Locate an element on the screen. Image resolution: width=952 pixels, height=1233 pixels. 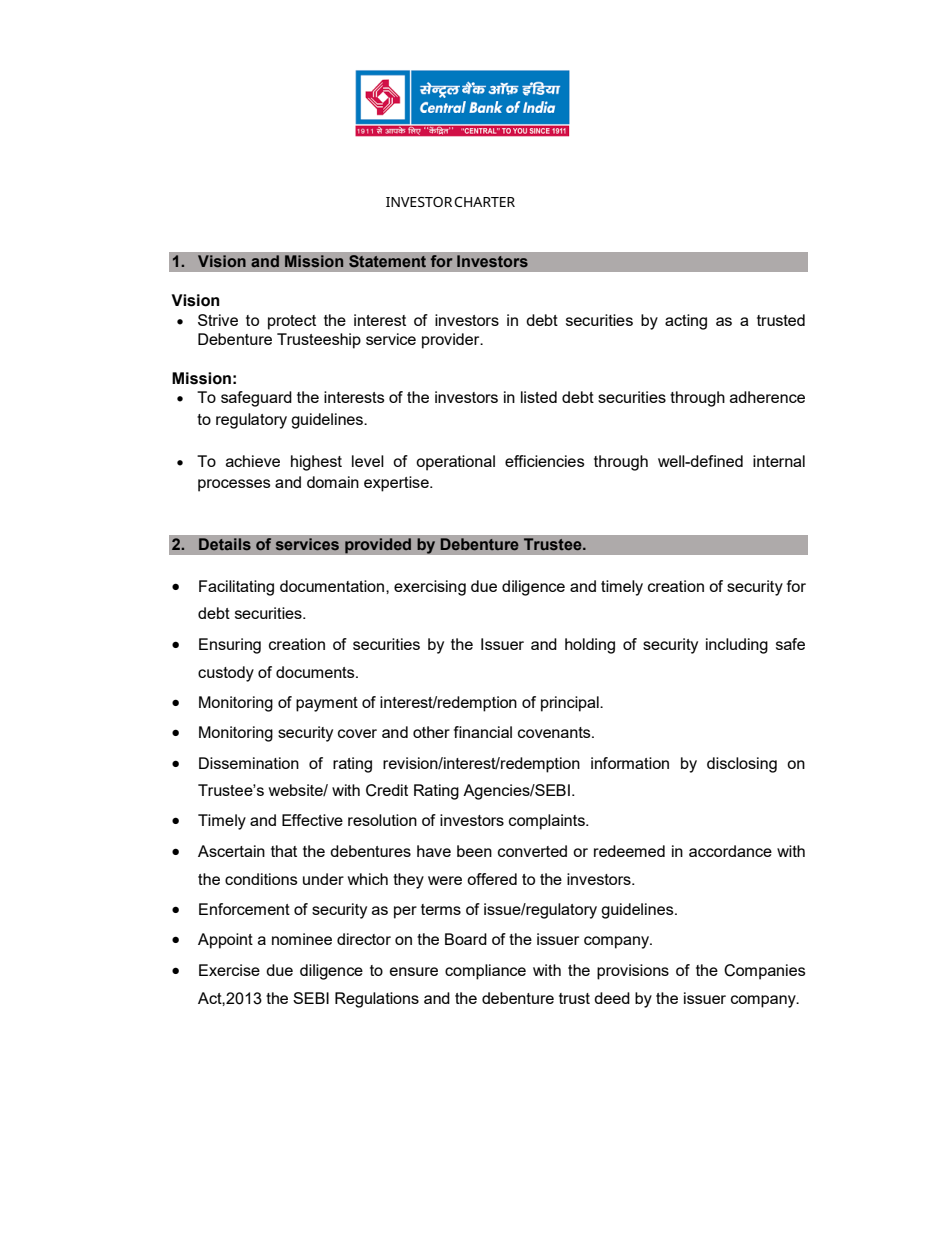
compliance is located at coordinates (485, 972).
